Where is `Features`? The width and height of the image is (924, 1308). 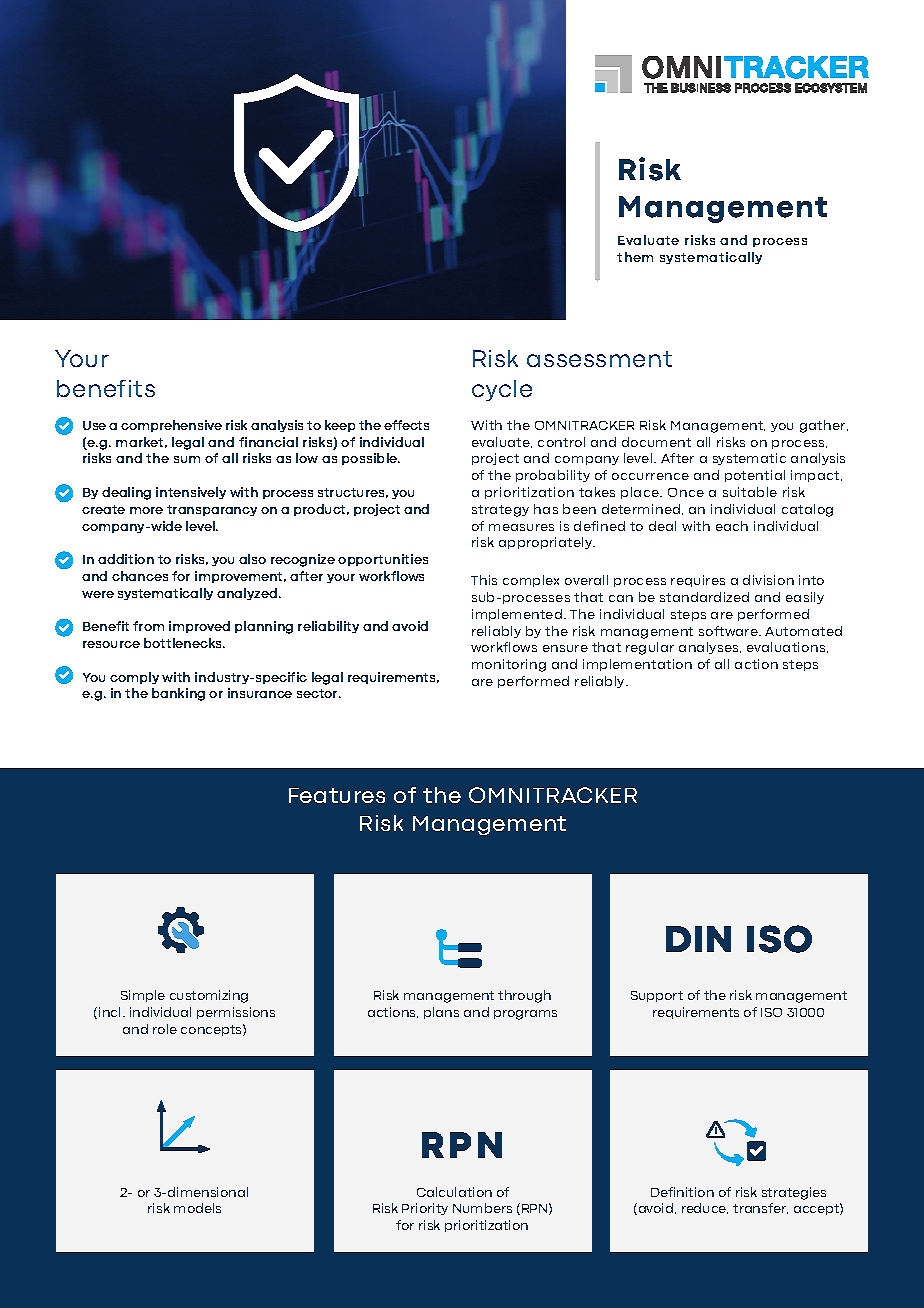 Features is located at coordinates (337, 795).
